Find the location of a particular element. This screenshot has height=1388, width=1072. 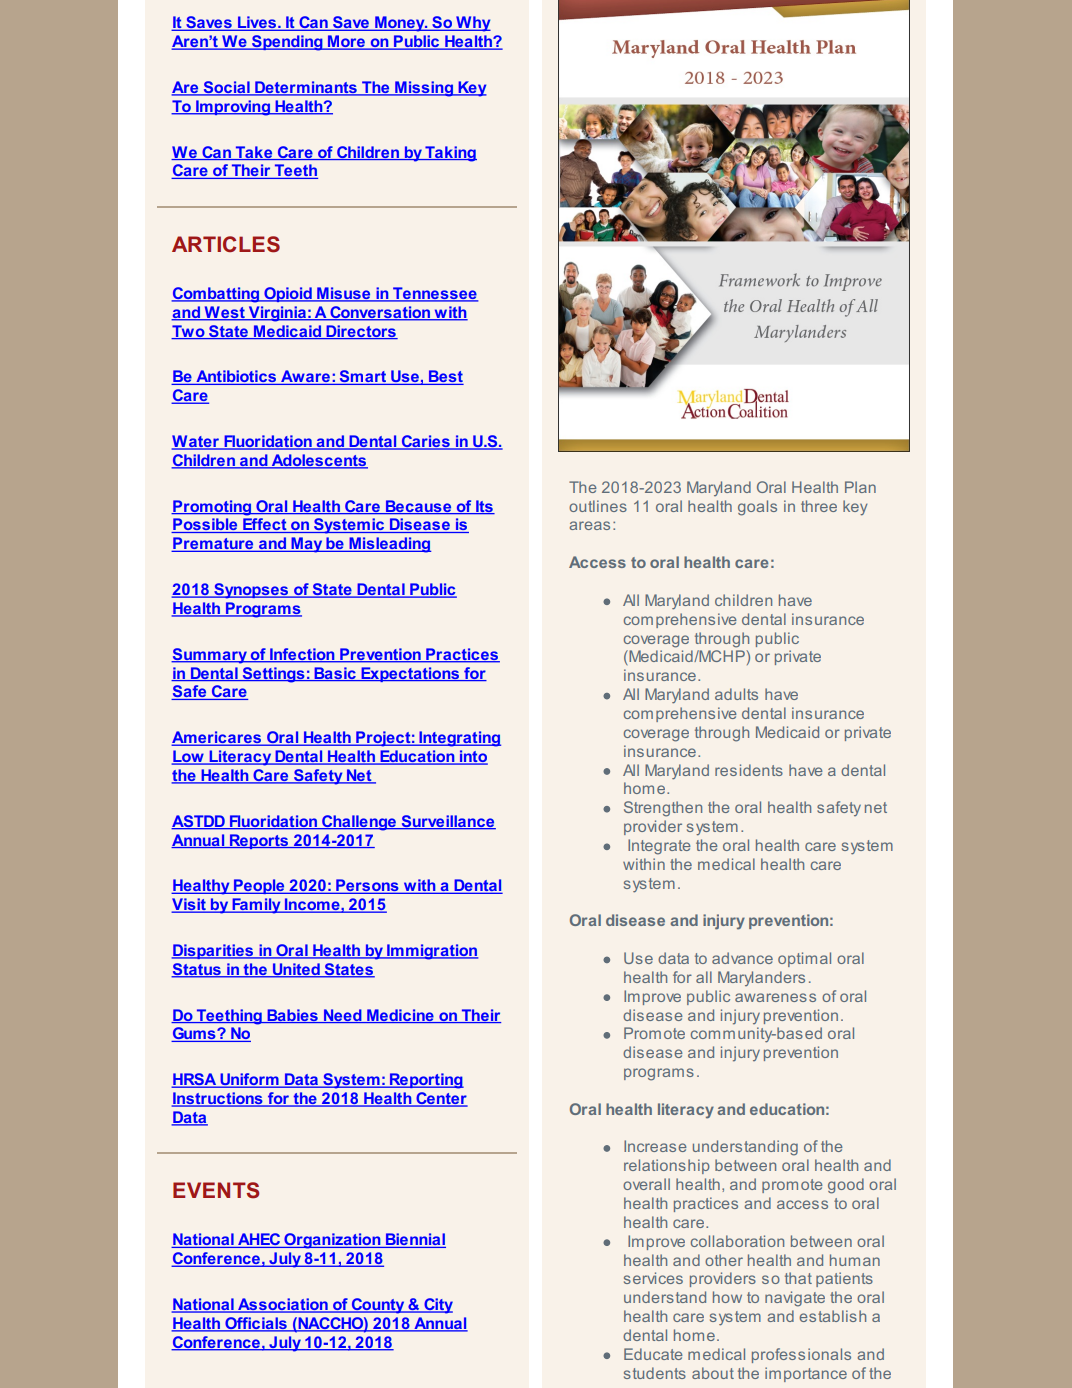

Spending is located at coordinates (287, 43).
